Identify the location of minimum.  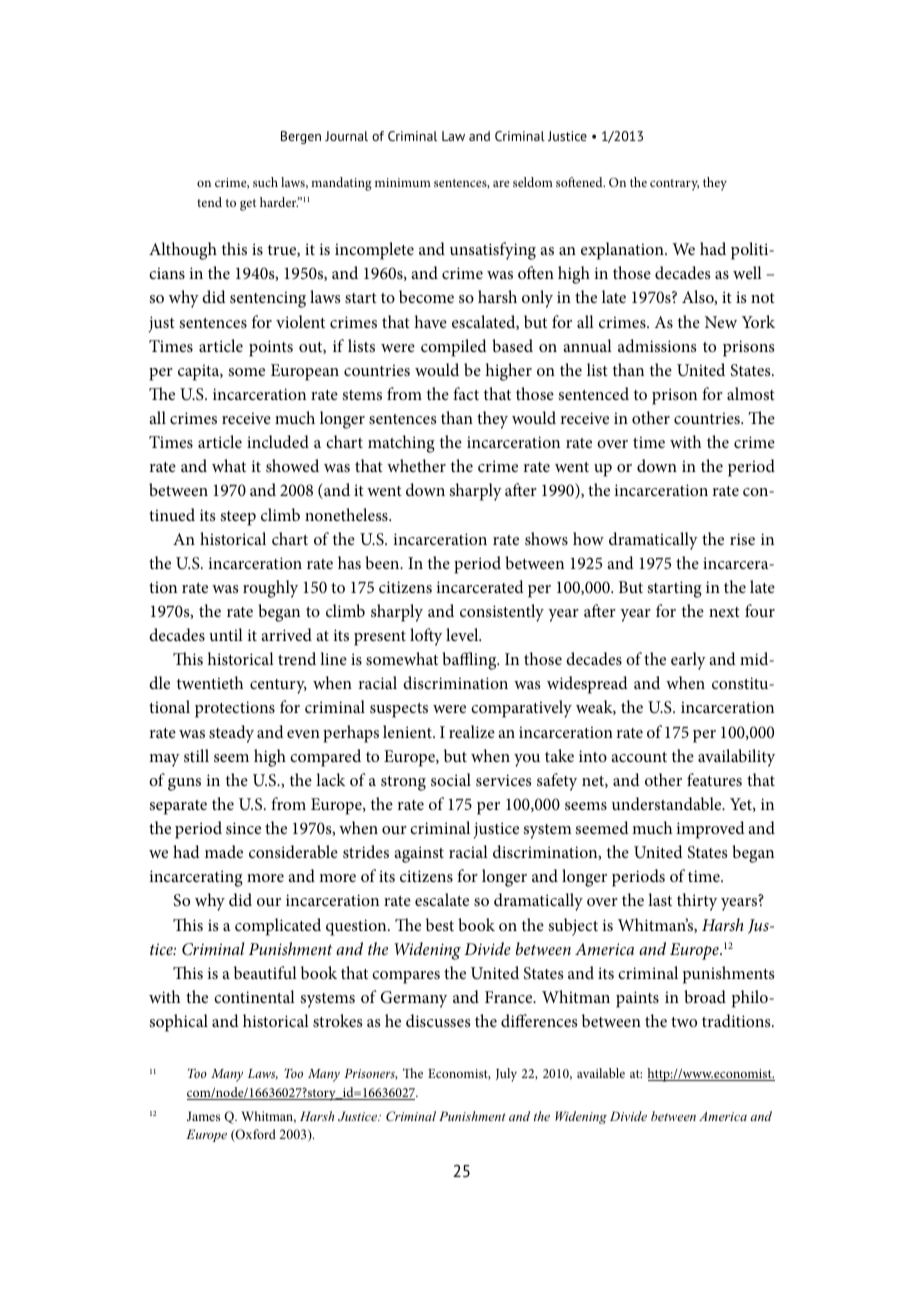
(403, 182).
